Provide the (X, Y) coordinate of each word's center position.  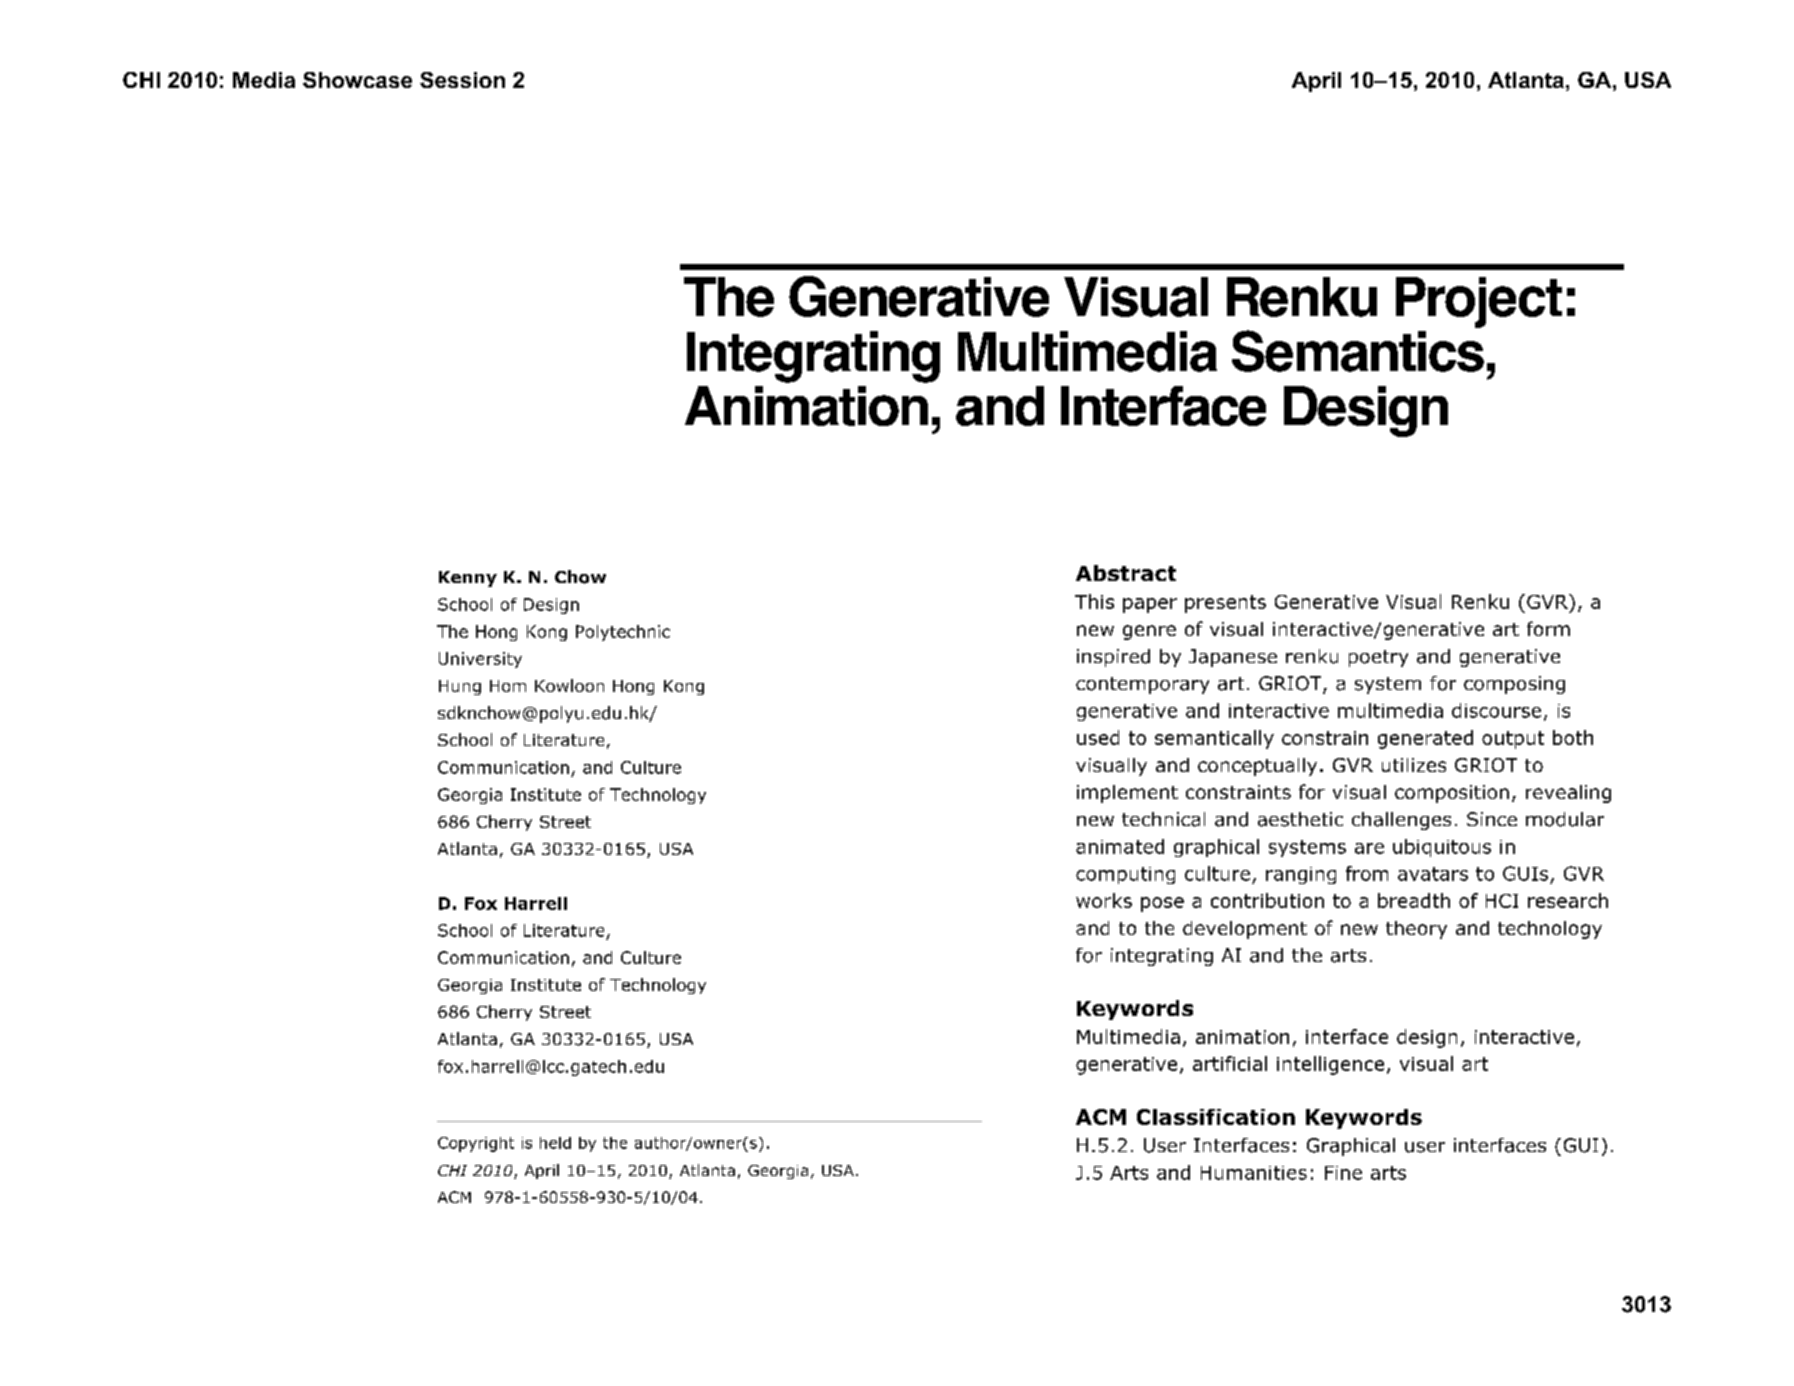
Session (462, 80)
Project (1479, 302)
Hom (508, 686)
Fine (1343, 1173)
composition (1452, 794)
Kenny (468, 579)
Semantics (1358, 351)
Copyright (476, 1144)
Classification (1216, 1117)
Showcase (357, 80)
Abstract (1126, 573)
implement (1127, 794)
